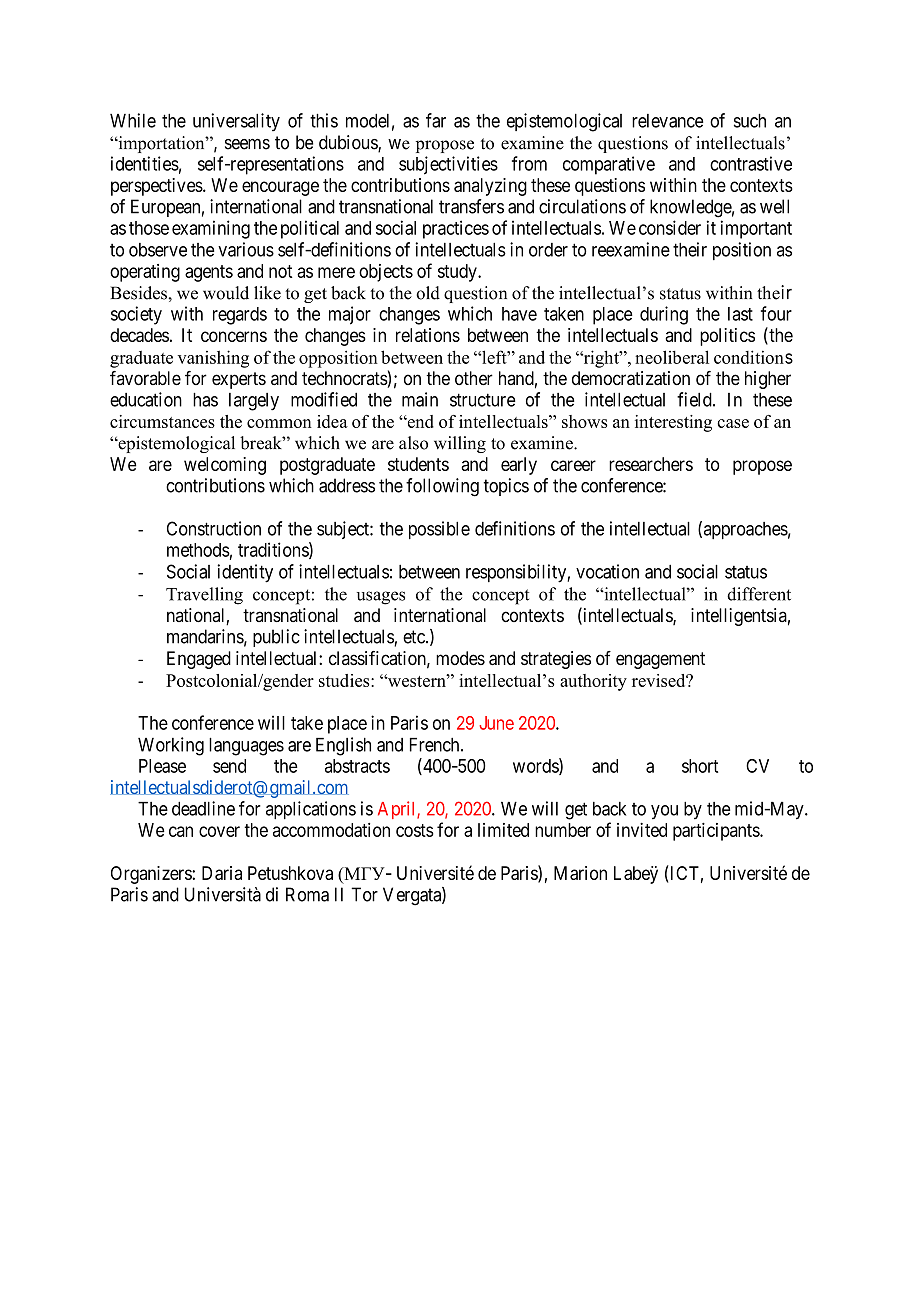 Image resolution: width=924 pixels, height=1308 pixels. I want to click on short, so click(700, 766).
